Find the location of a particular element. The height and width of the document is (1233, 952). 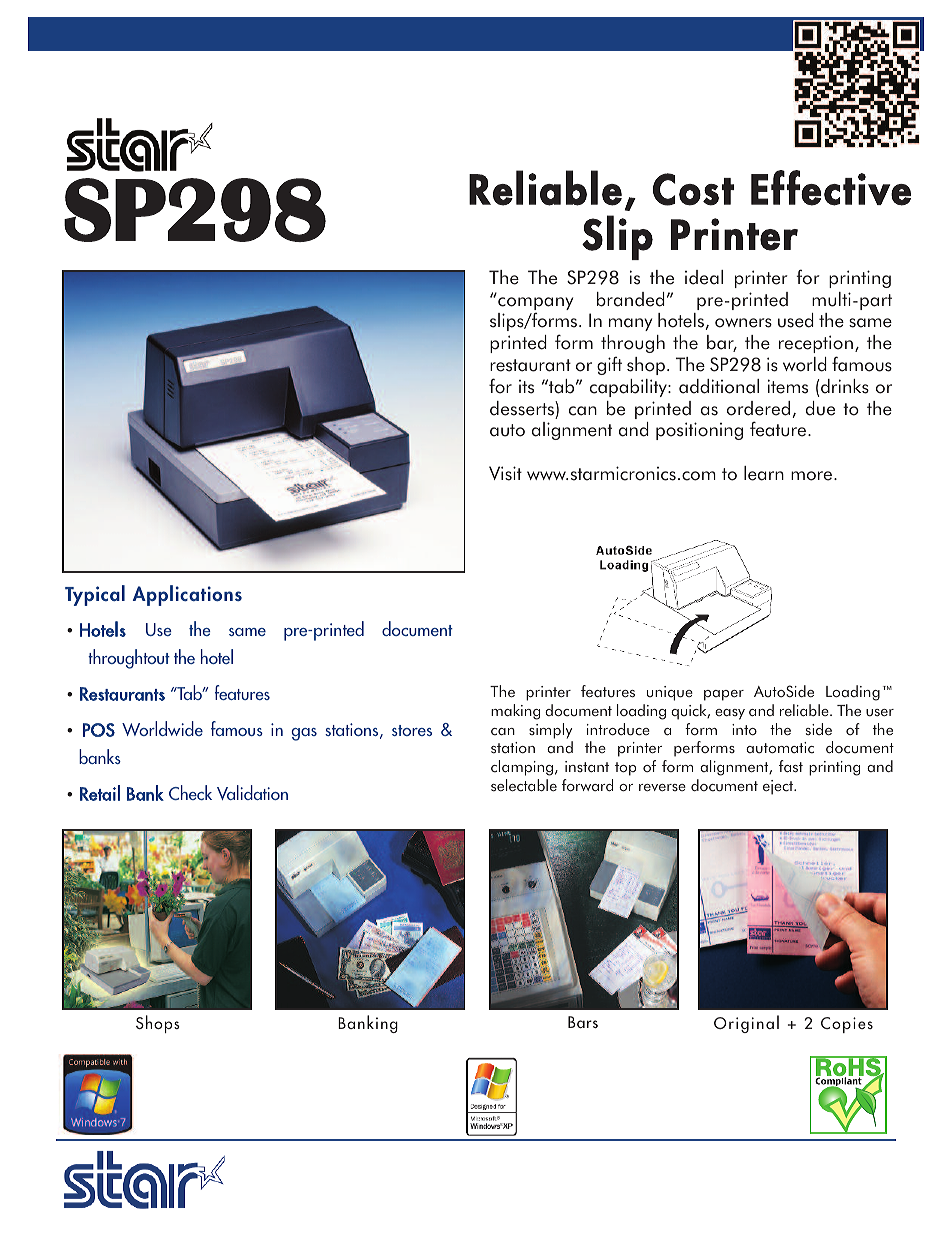

Cost is located at coordinates (693, 189).
